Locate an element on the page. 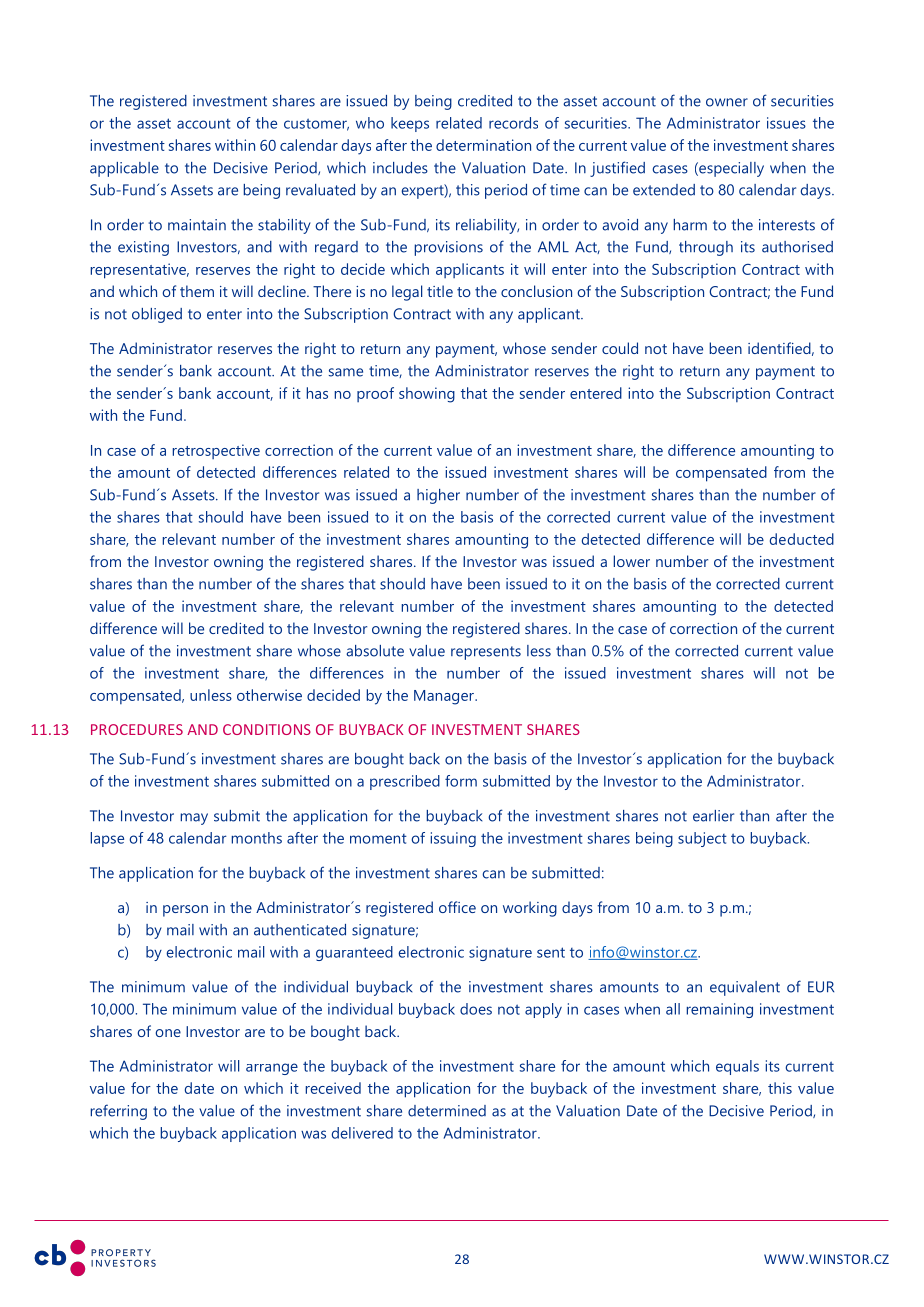 Image resolution: width=924 pixels, height=1307 pixels. absolute is located at coordinates (375, 651).
